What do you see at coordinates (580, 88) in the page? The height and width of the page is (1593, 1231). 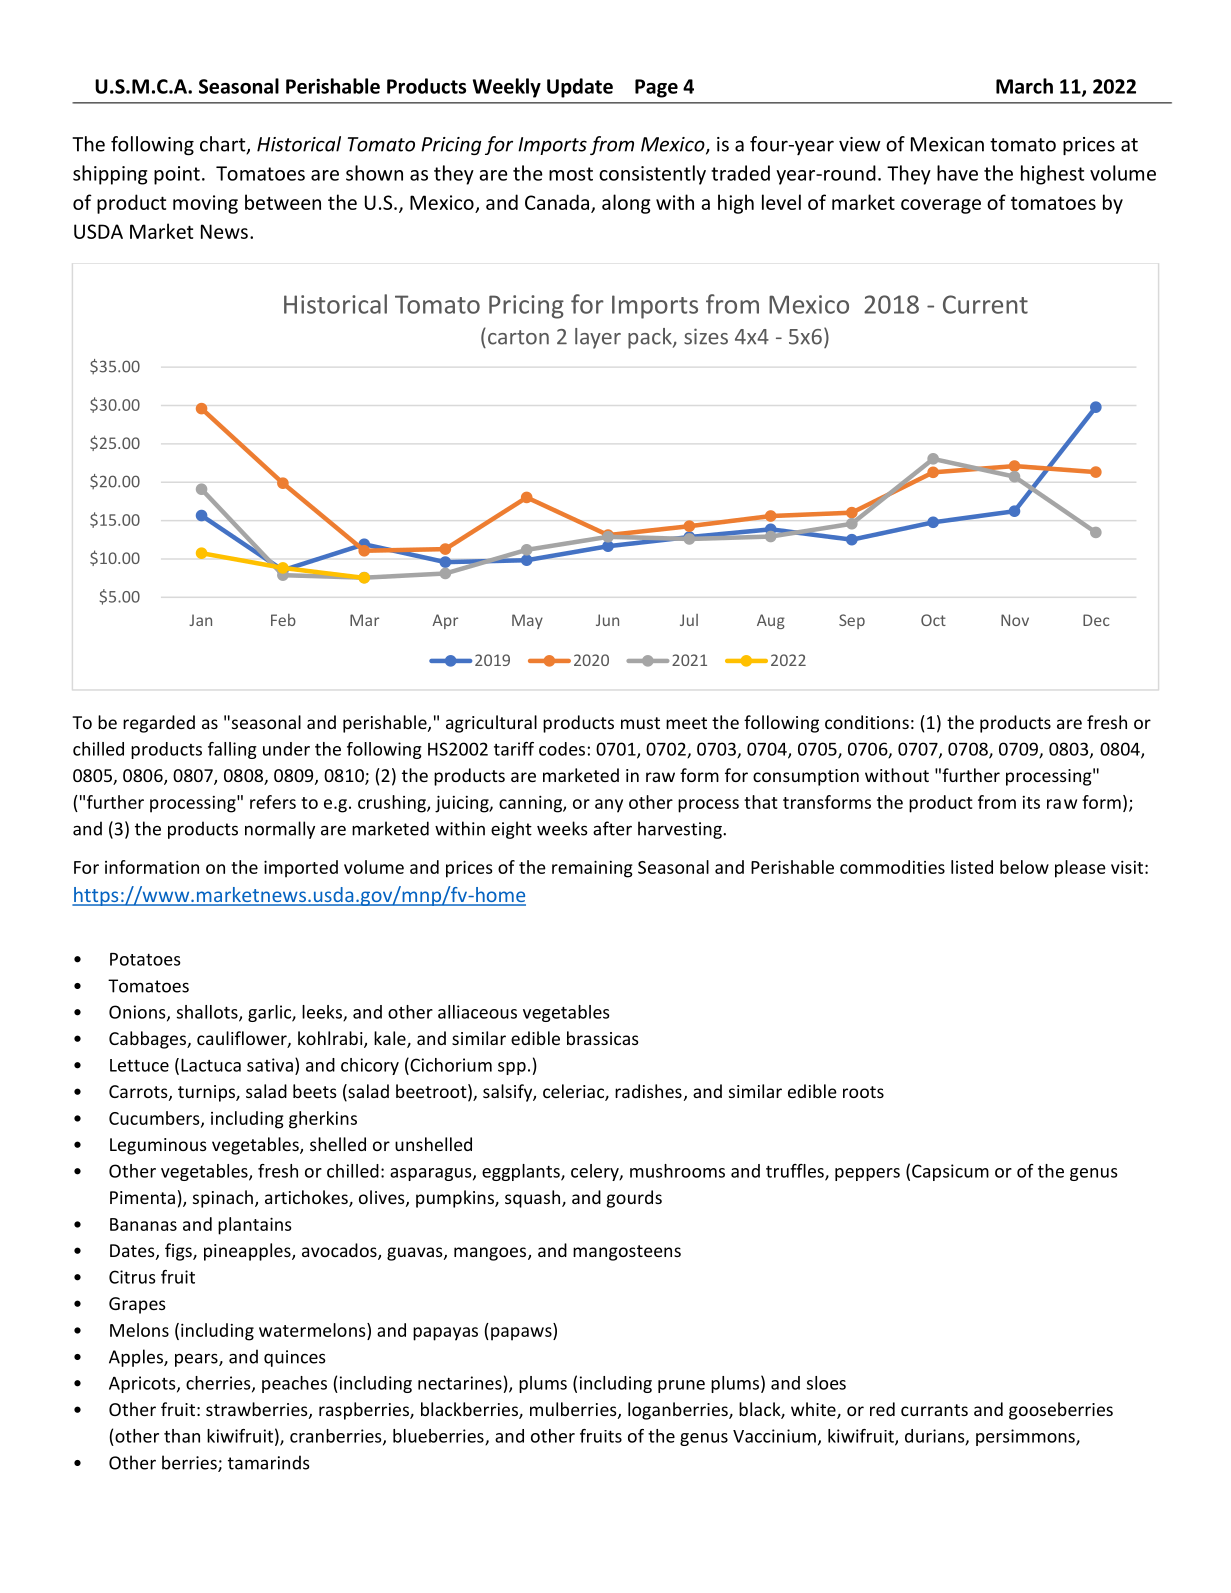 I see `Update` at bounding box center [580, 88].
